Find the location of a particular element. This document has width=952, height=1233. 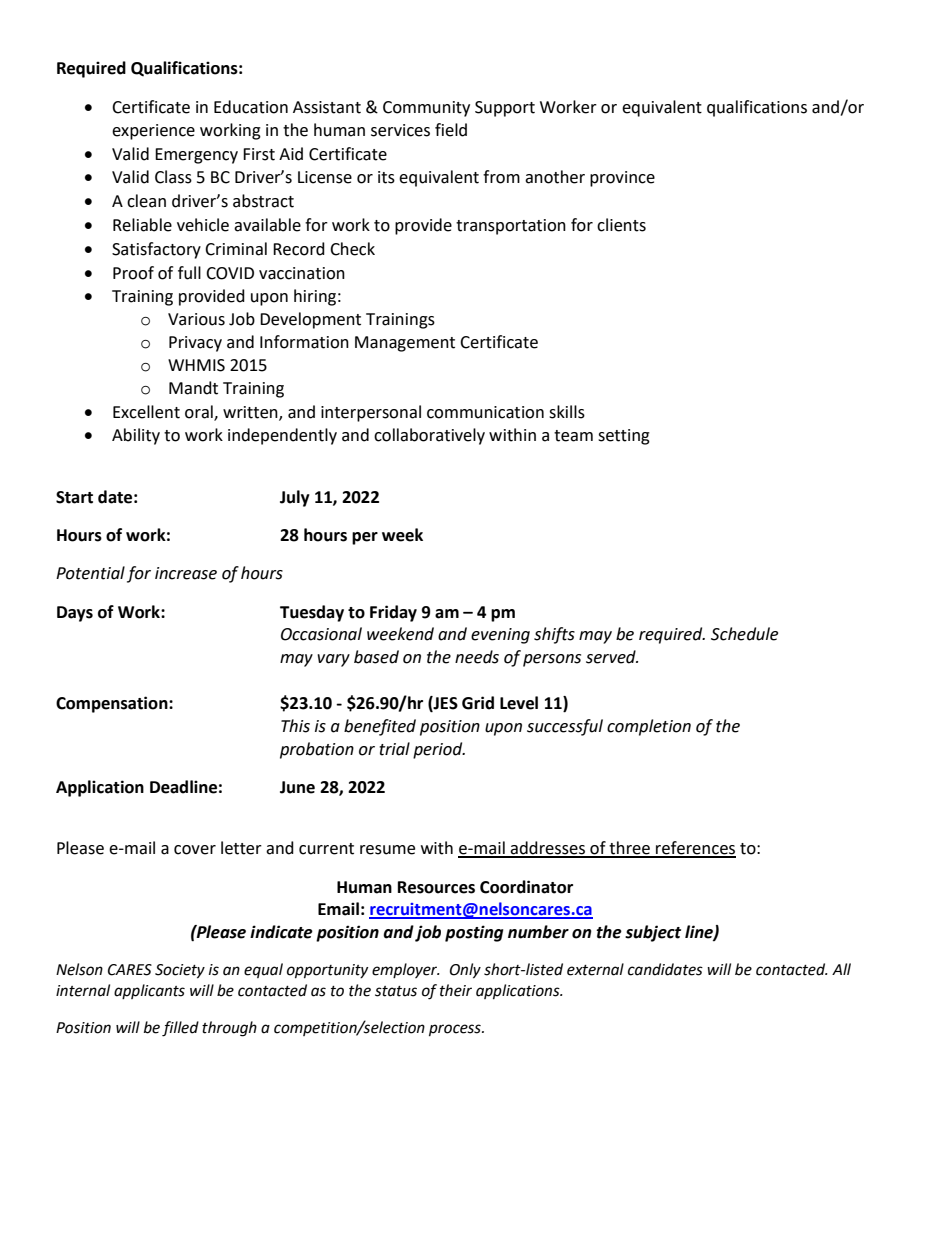

setting is located at coordinates (624, 437).
